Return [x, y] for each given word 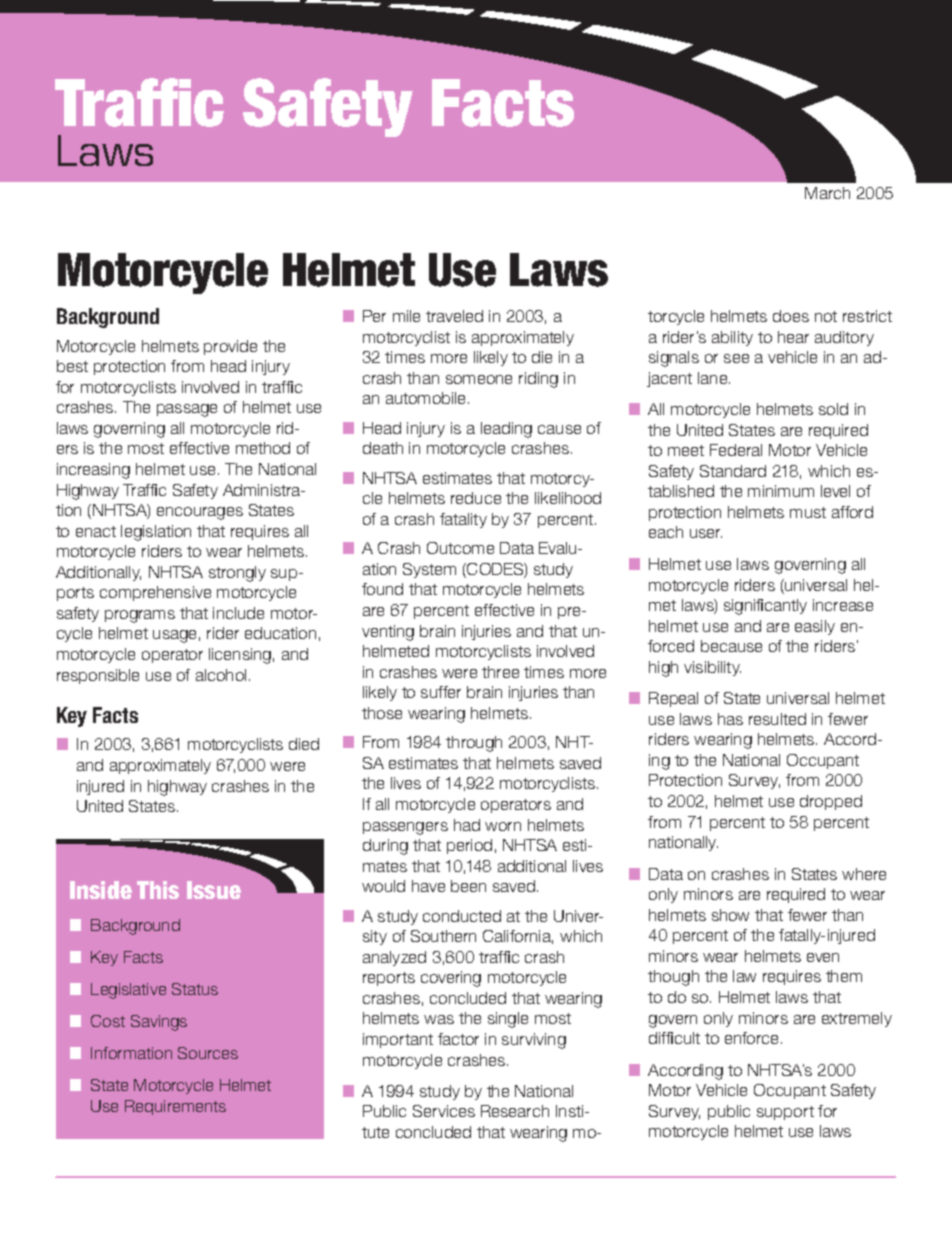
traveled [454, 316]
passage [187, 410]
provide [230, 347]
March [827, 193]
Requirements [175, 1107]
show [730, 915]
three [500, 672]
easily [815, 627]
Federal [736, 450]
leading [506, 430]
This [158, 890]
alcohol [221, 675]
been [468, 886]
